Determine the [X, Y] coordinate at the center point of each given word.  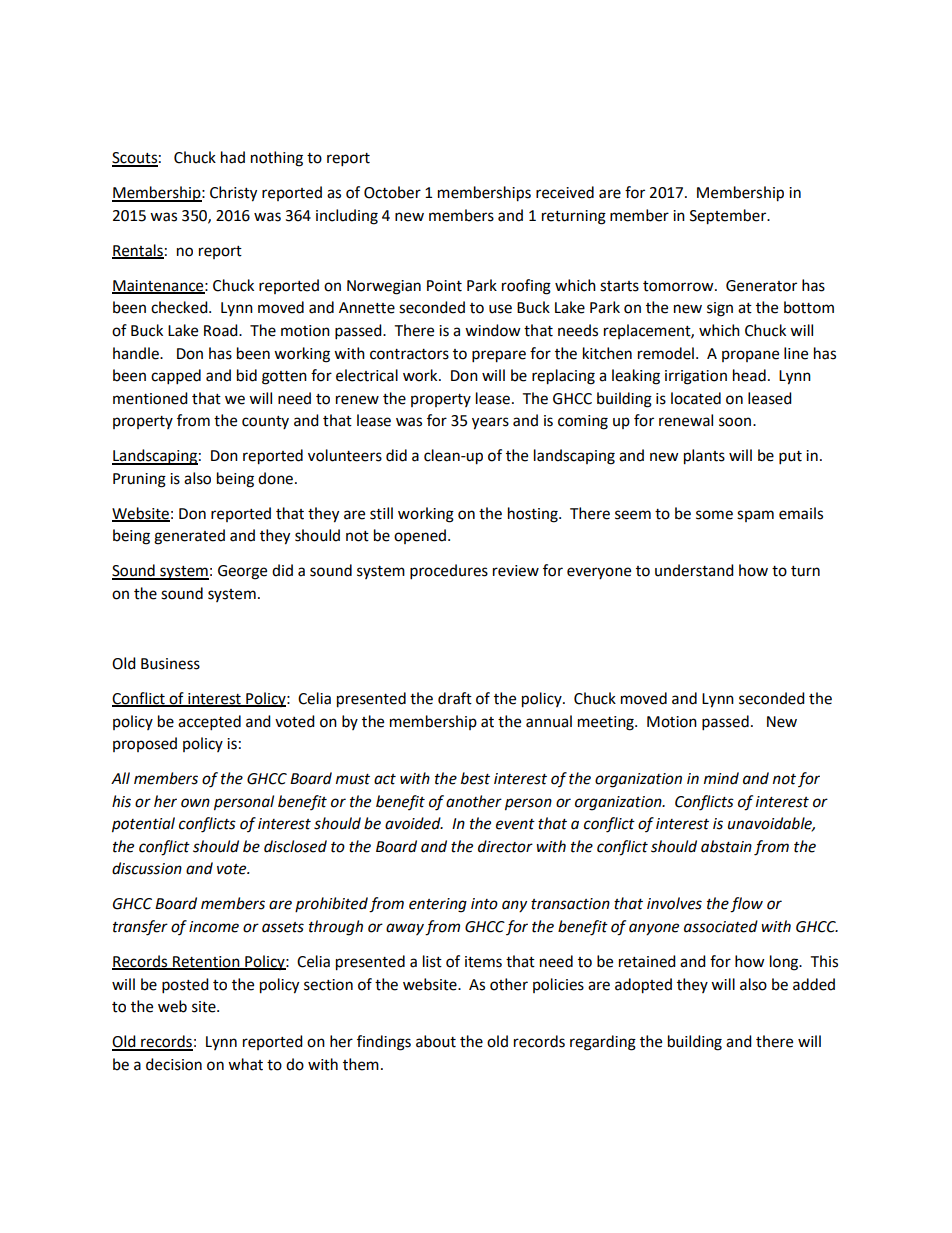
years [490, 423]
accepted [209, 723]
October [392, 192]
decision [174, 1064]
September [729, 217]
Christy [233, 194]
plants [704, 457]
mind [721, 778]
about [436, 1041]
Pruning [139, 480]
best [475, 778]
